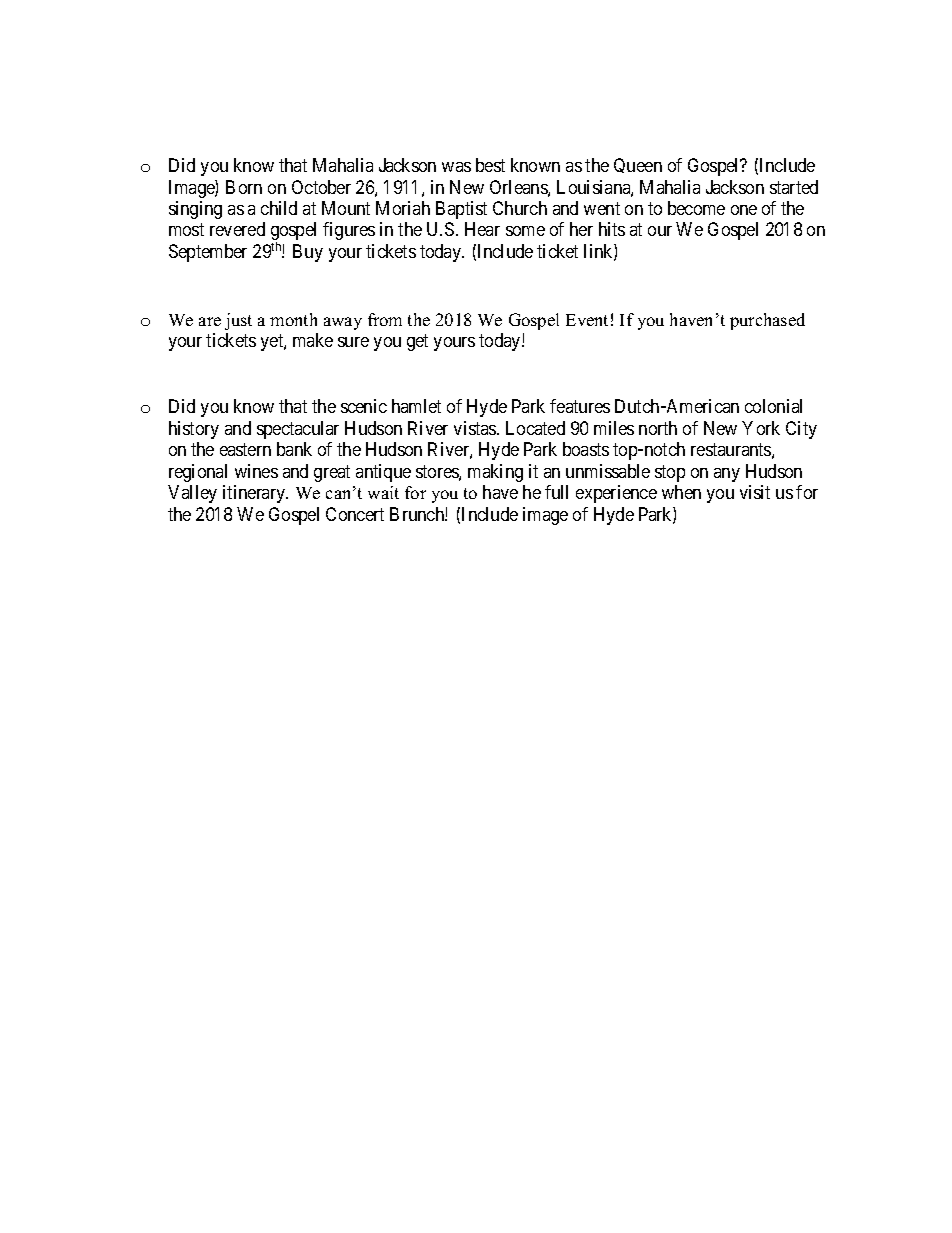 This screenshot has width=952, height=1233. Describe the element at coordinates (244, 187) in the screenshot. I see `Born` at that location.
